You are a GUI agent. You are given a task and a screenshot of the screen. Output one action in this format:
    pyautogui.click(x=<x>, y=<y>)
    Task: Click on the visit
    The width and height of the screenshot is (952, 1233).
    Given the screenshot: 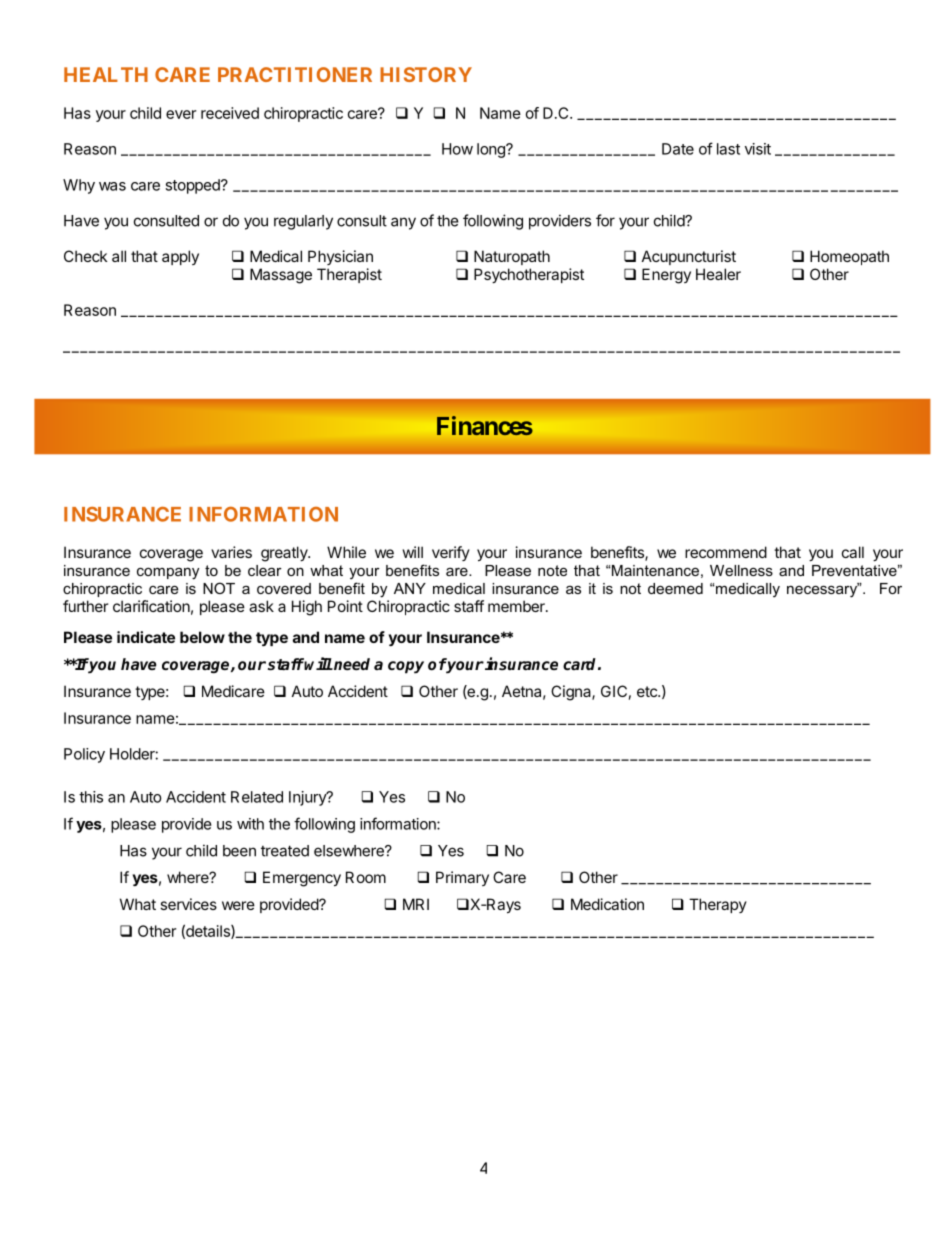 What is the action you would take?
    pyautogui.click(x=758, y=149)
